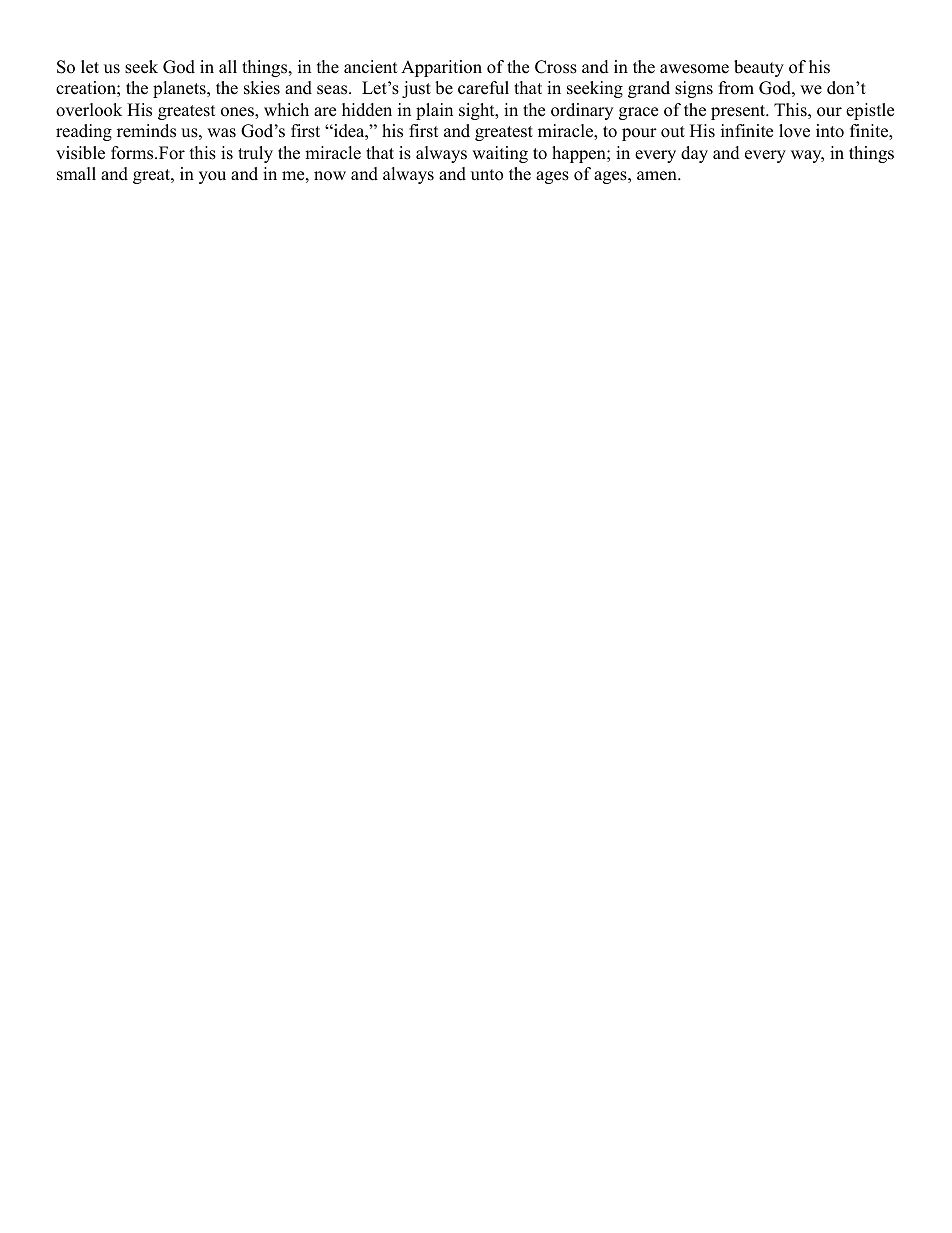  Describe the element at coordinates (739, 112) in the screenshot. I see `present` at that location.
